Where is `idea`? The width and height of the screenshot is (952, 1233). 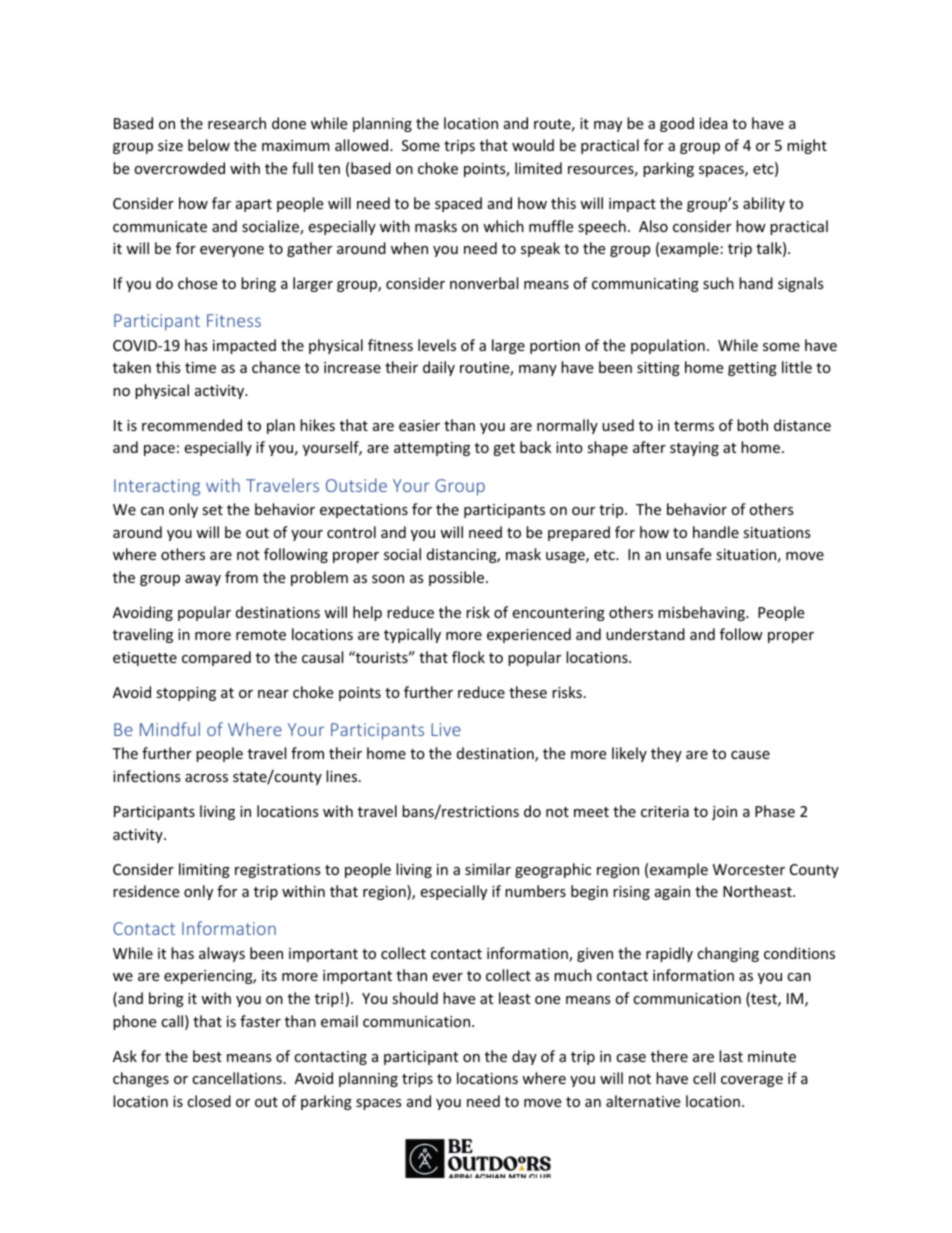
idea is located at coordinates (714, 123).
